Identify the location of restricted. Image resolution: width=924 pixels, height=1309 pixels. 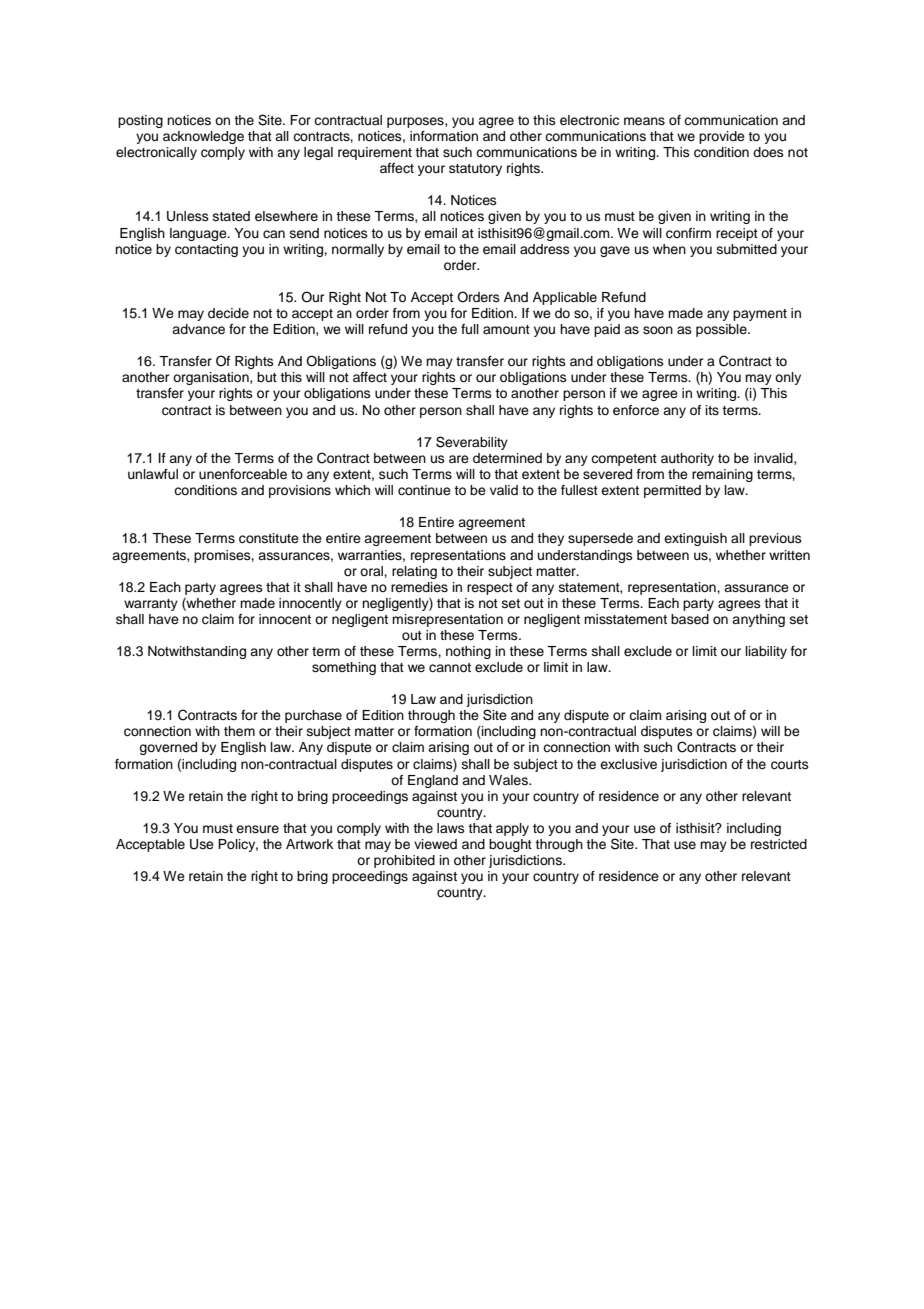
(779, 844).
